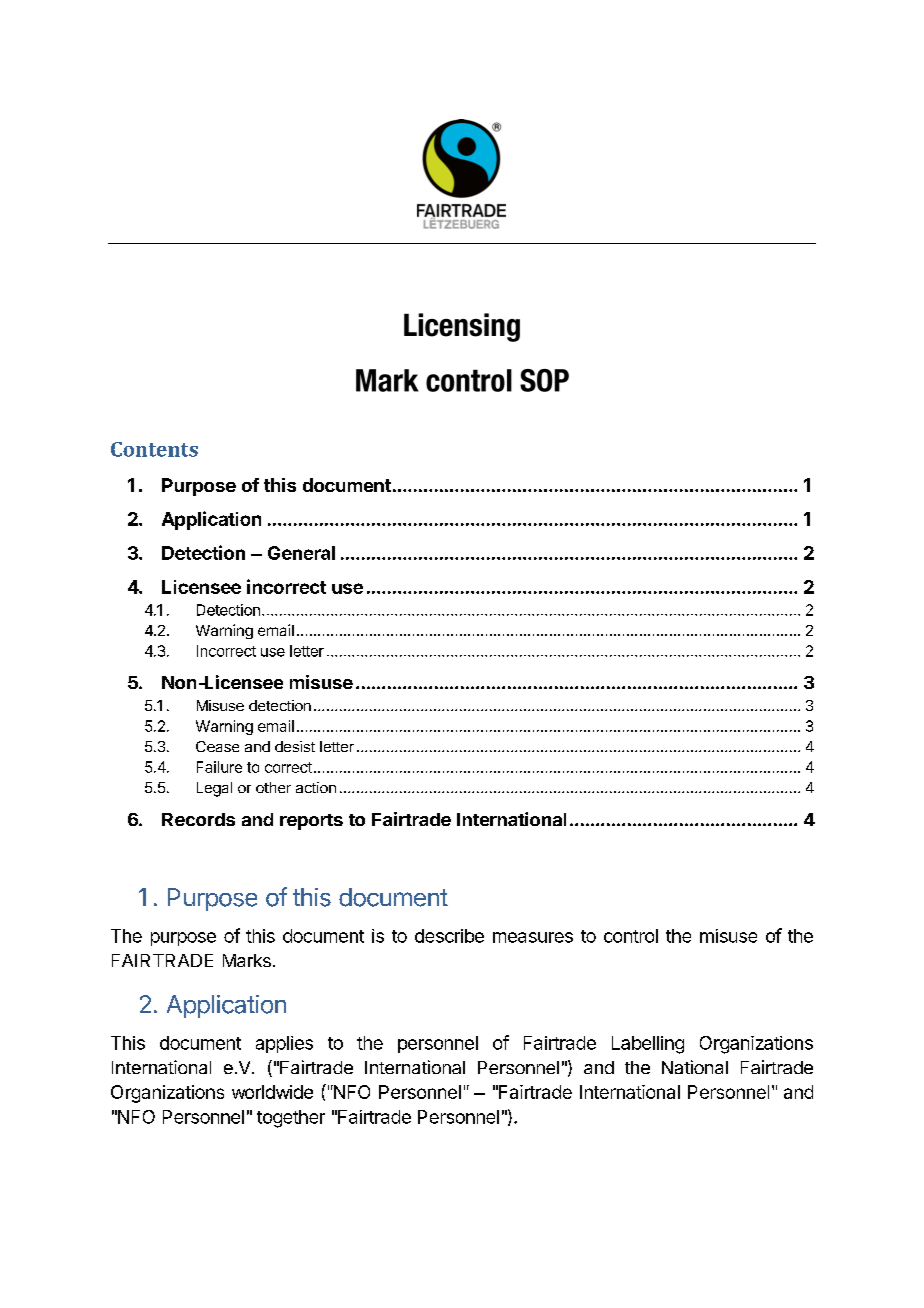 Image resolution: width=924 pixels, height=1308 pixels. What do you see at coordinates (295, 746) in the screenshot?
I see `desist` at bounding box center [295, 746].
